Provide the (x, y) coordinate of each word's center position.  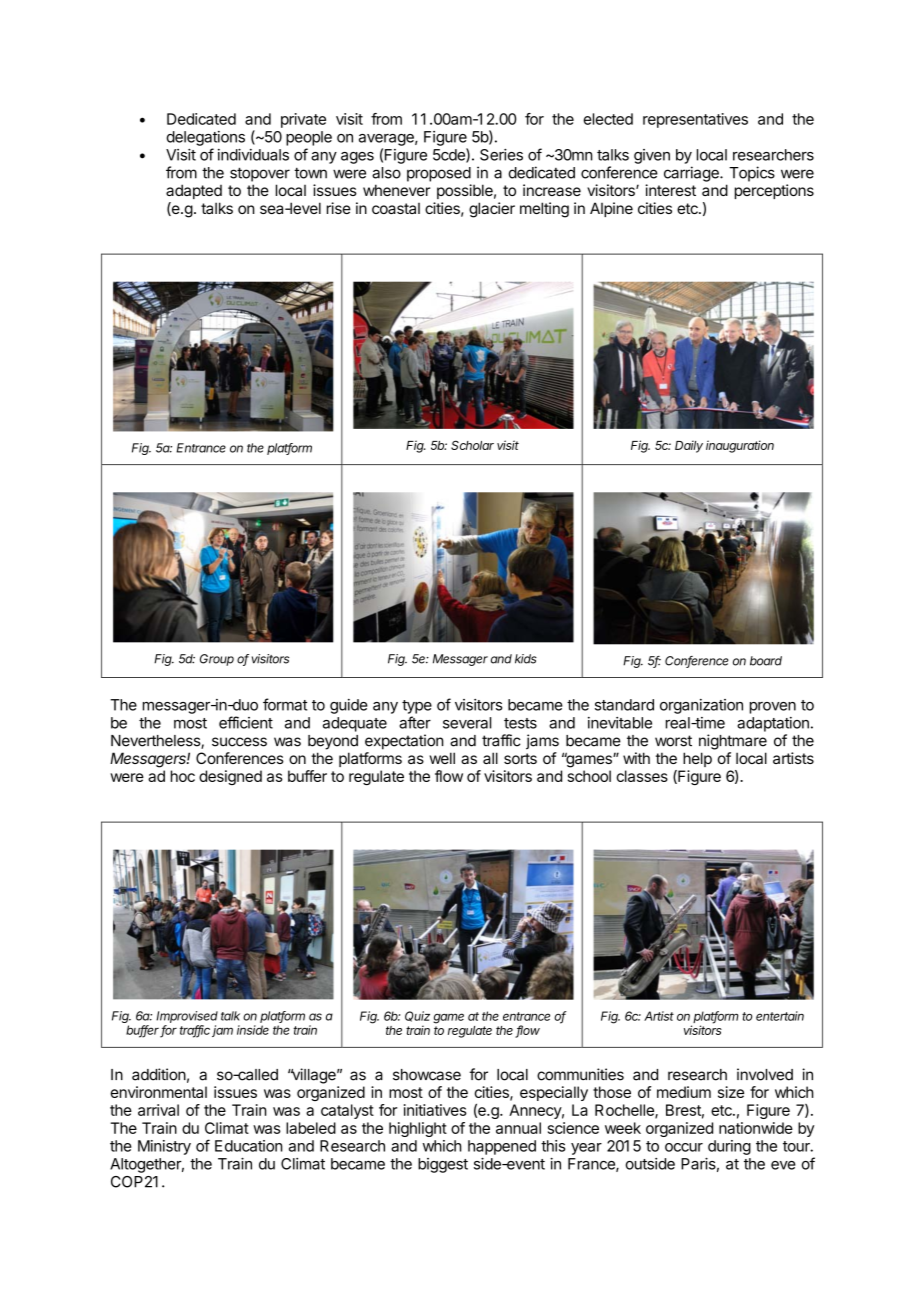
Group (217, 660)
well (442, 758)
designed (230, 777)
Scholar (472, 445)
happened (502, 1147)
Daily (689, 446)
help (697, 759)
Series (501, 155)
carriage (692, 174)
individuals (253, 154)
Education (249, 1146)
